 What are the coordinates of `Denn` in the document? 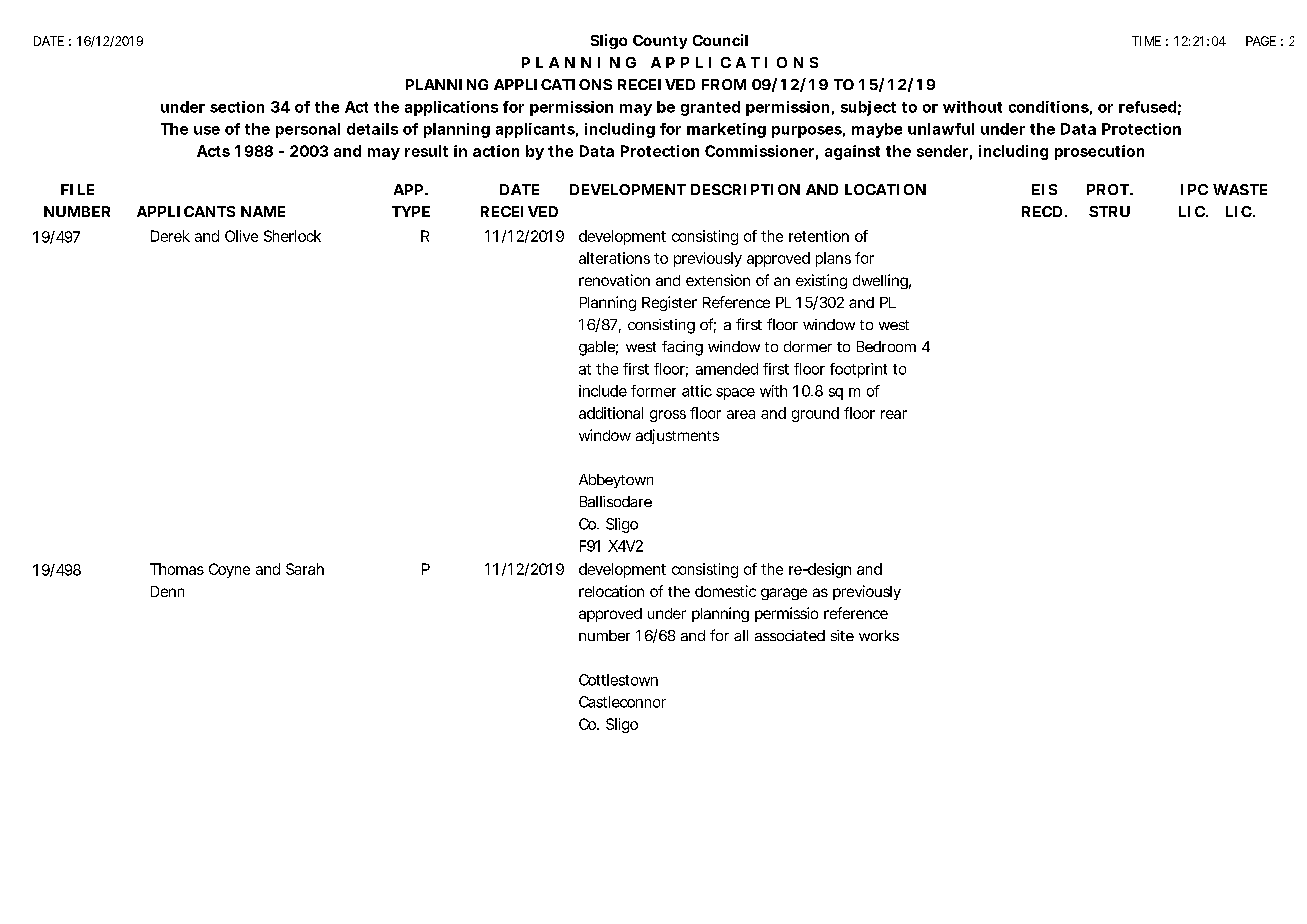 It's located at (167, 591).
